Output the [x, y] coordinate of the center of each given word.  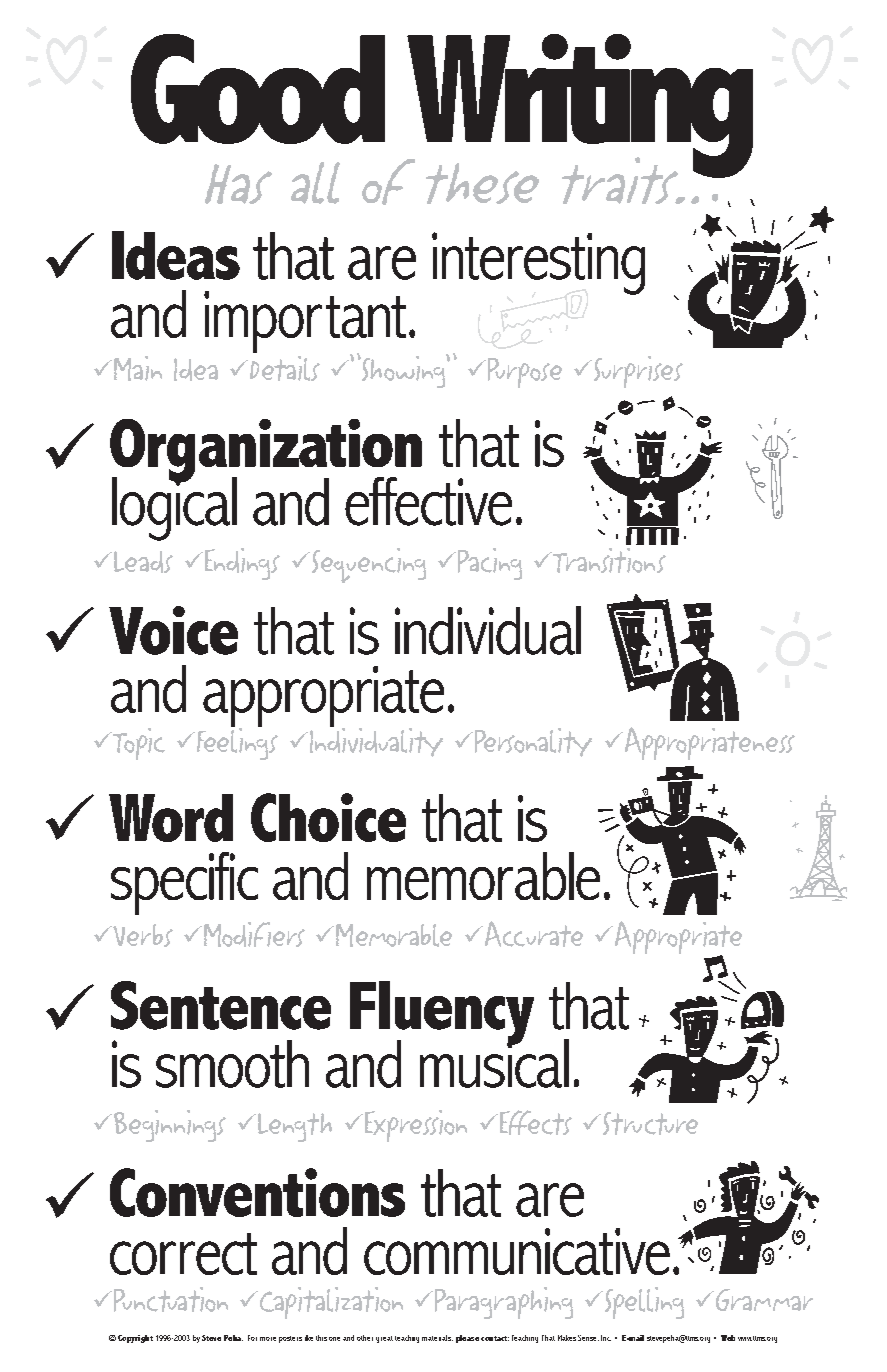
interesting [538, 263]
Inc [606, 1338]
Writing [579, 107]
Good [258, 89]
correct [183, 1254]
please [467, 1339]
